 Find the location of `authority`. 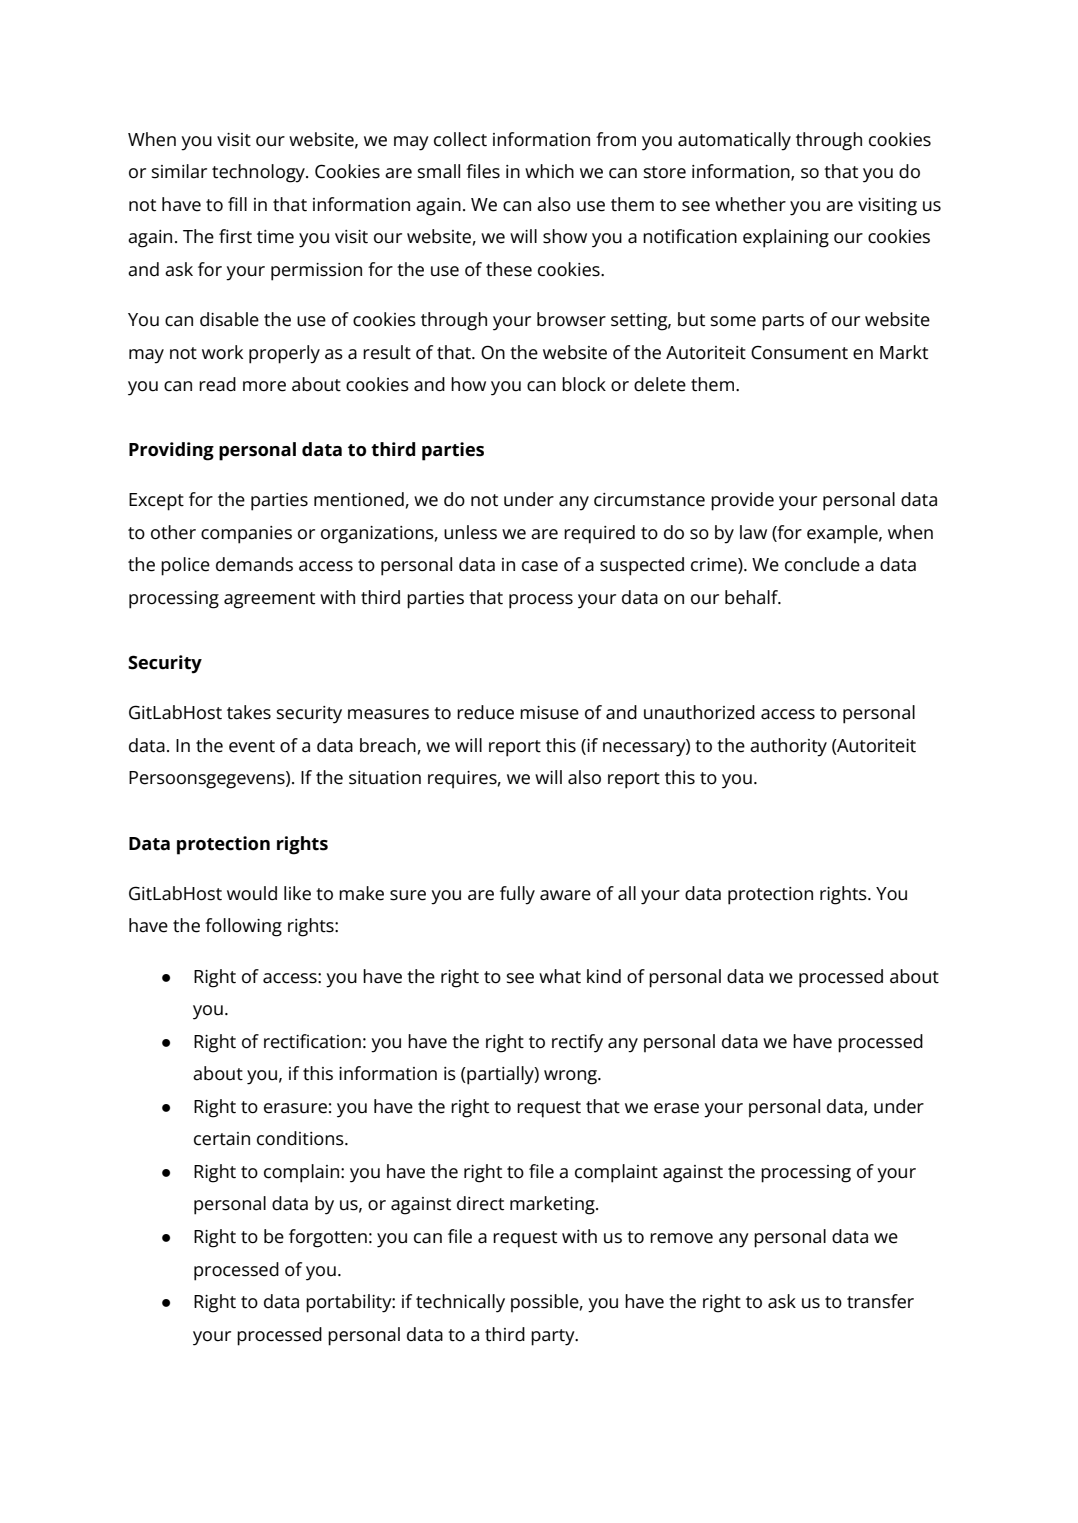

authority is located at coordinates (788, 747).
